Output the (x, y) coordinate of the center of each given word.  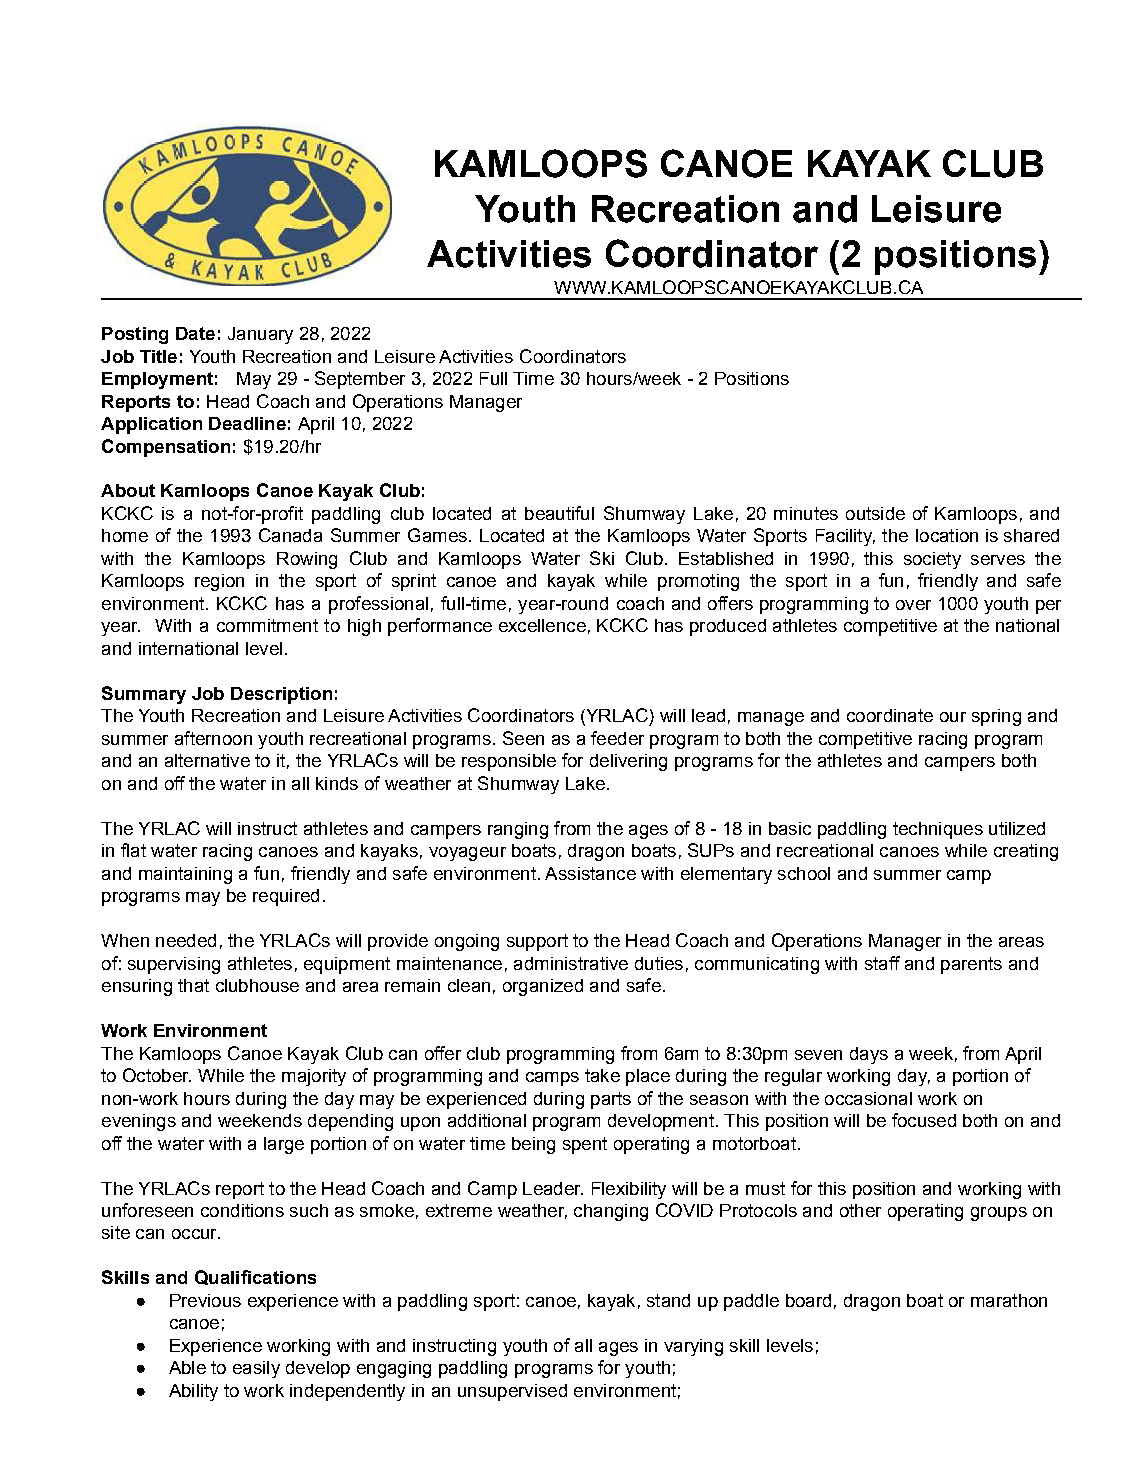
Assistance (590, 873)
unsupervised (512, 1392)
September (360, 380)
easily (256, 1369)
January (260, 335)
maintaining (185, 875)
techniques (938, 830)
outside (875, 513)
